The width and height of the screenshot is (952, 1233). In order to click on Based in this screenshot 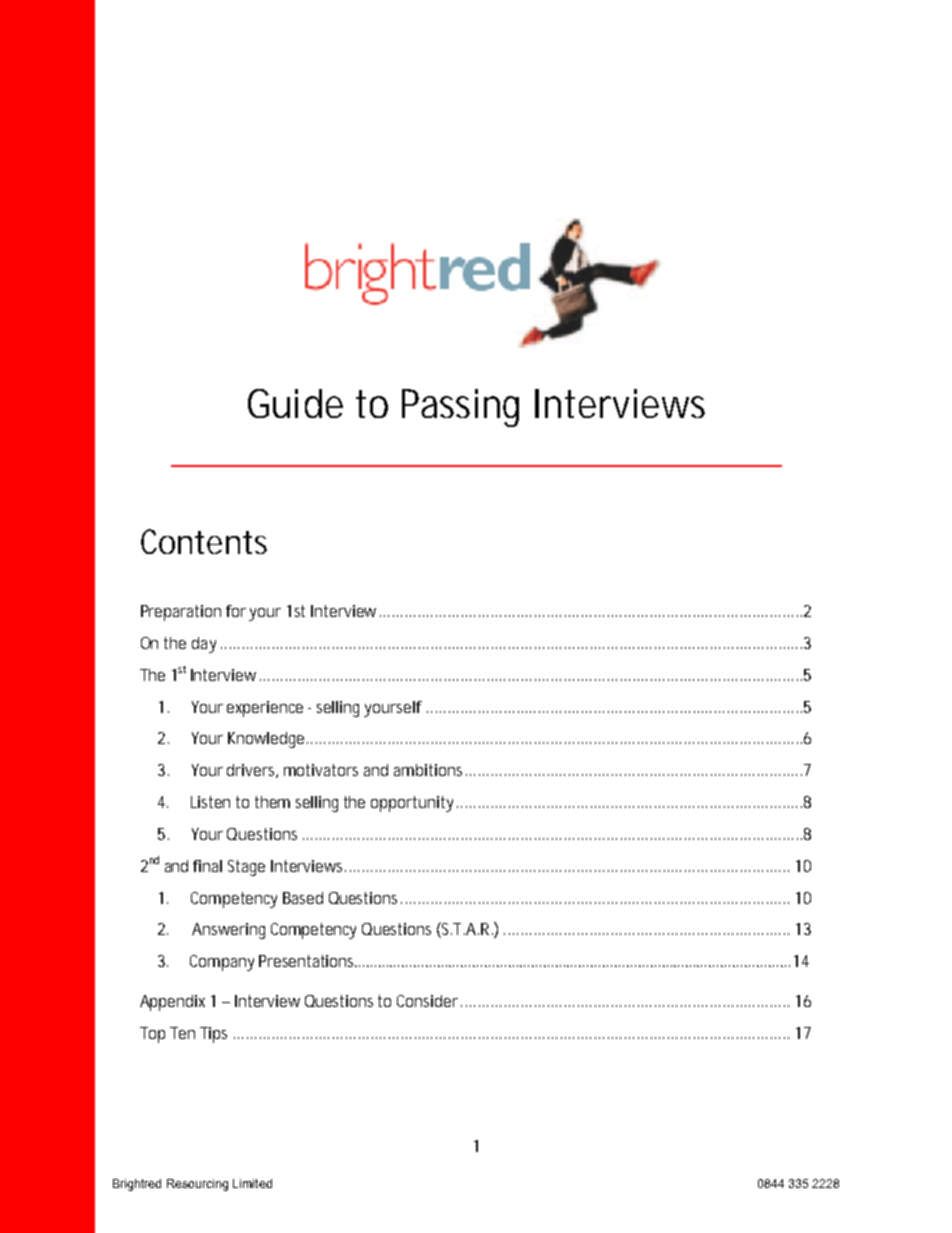, I will do `click(303, 898)`.
